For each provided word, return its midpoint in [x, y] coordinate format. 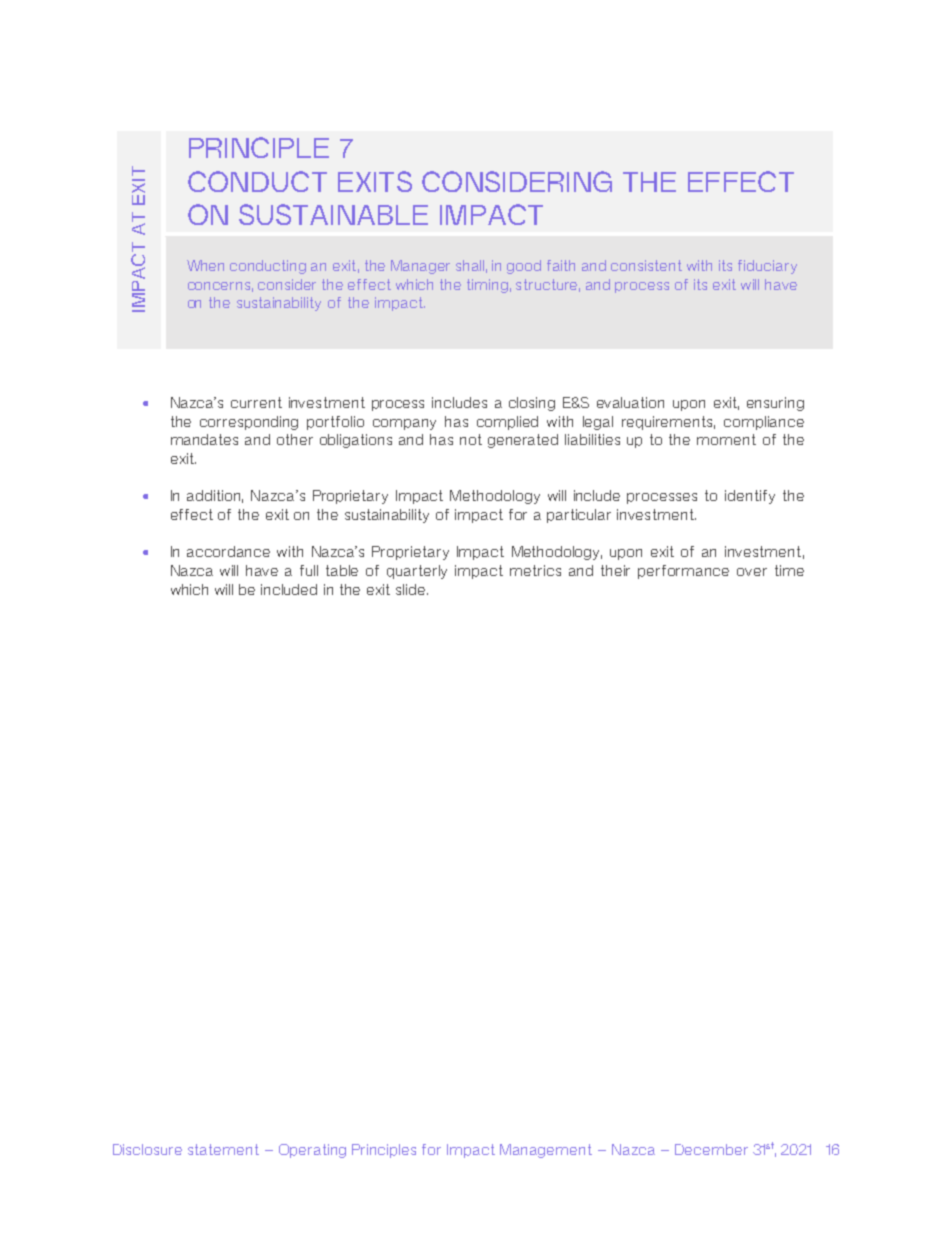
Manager [420, 267]
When [205, 265]
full [309, 570]
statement [223, 1149]
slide [412, 589]
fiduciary [767, 267]
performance [683, 572]
